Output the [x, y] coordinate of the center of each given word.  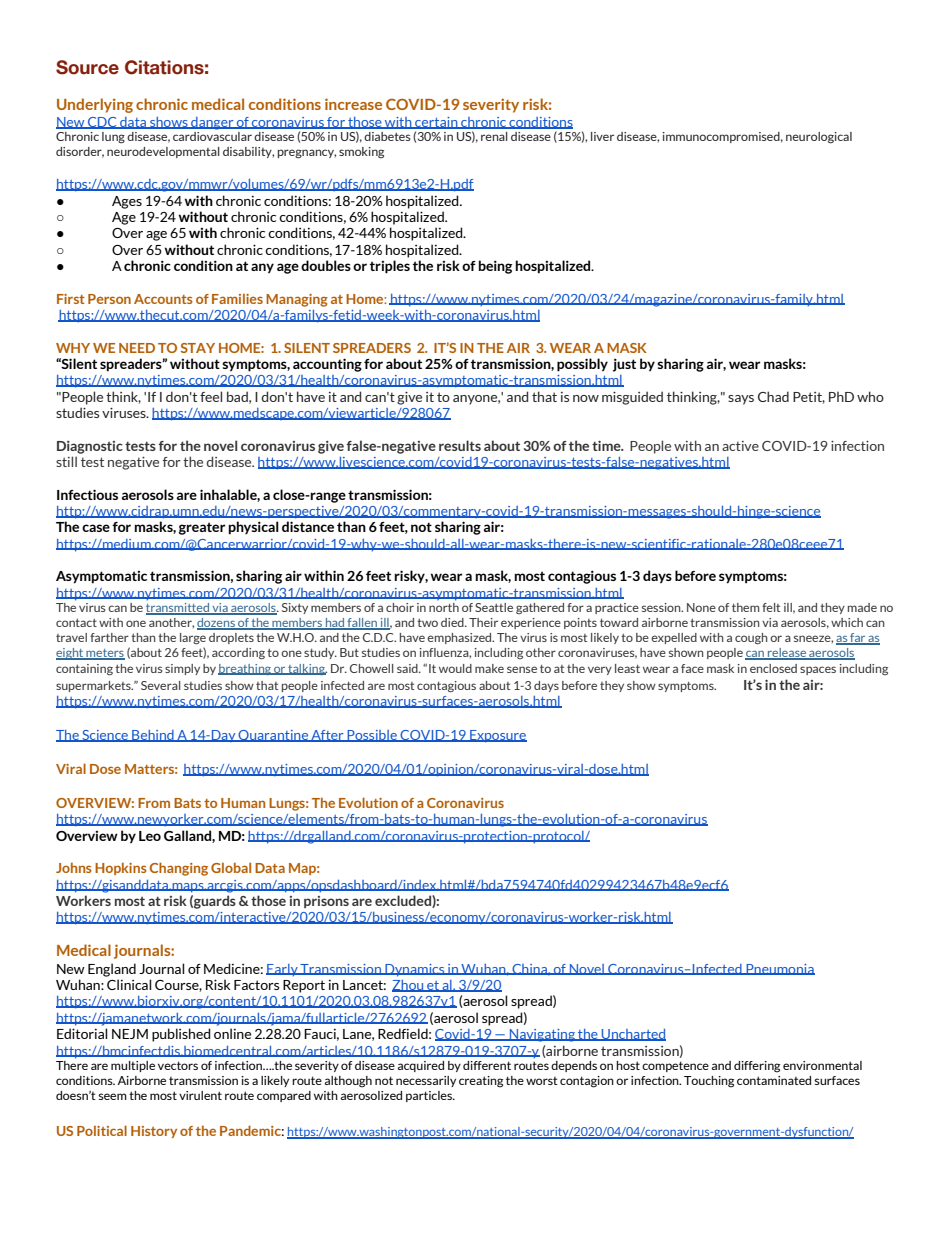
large [193, 639]
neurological [819, 138]
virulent [200, 1095]
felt [771, 607]
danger [212, 123]
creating [481, 1082]
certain [436, 123]
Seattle [494, 607]
